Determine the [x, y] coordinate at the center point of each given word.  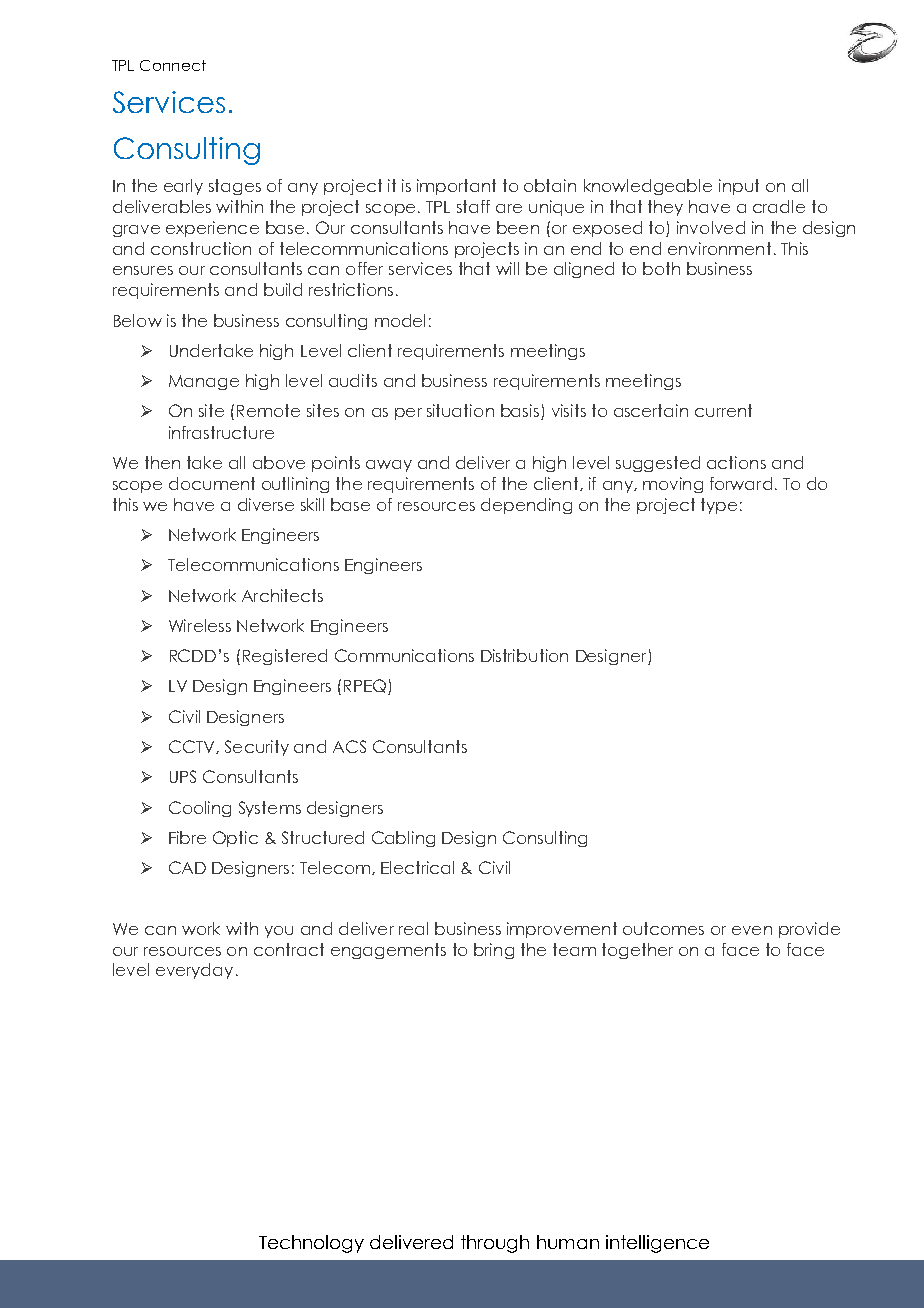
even [752, 930]
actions [736, 462]
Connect [173, 65]
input [739, 187]
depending [526, 506]
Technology [311, 1244]
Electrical [417, 867]
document [212, 483]
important [456, 187]
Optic [235, 839]
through [495, 1244]
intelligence [657, 1244]
